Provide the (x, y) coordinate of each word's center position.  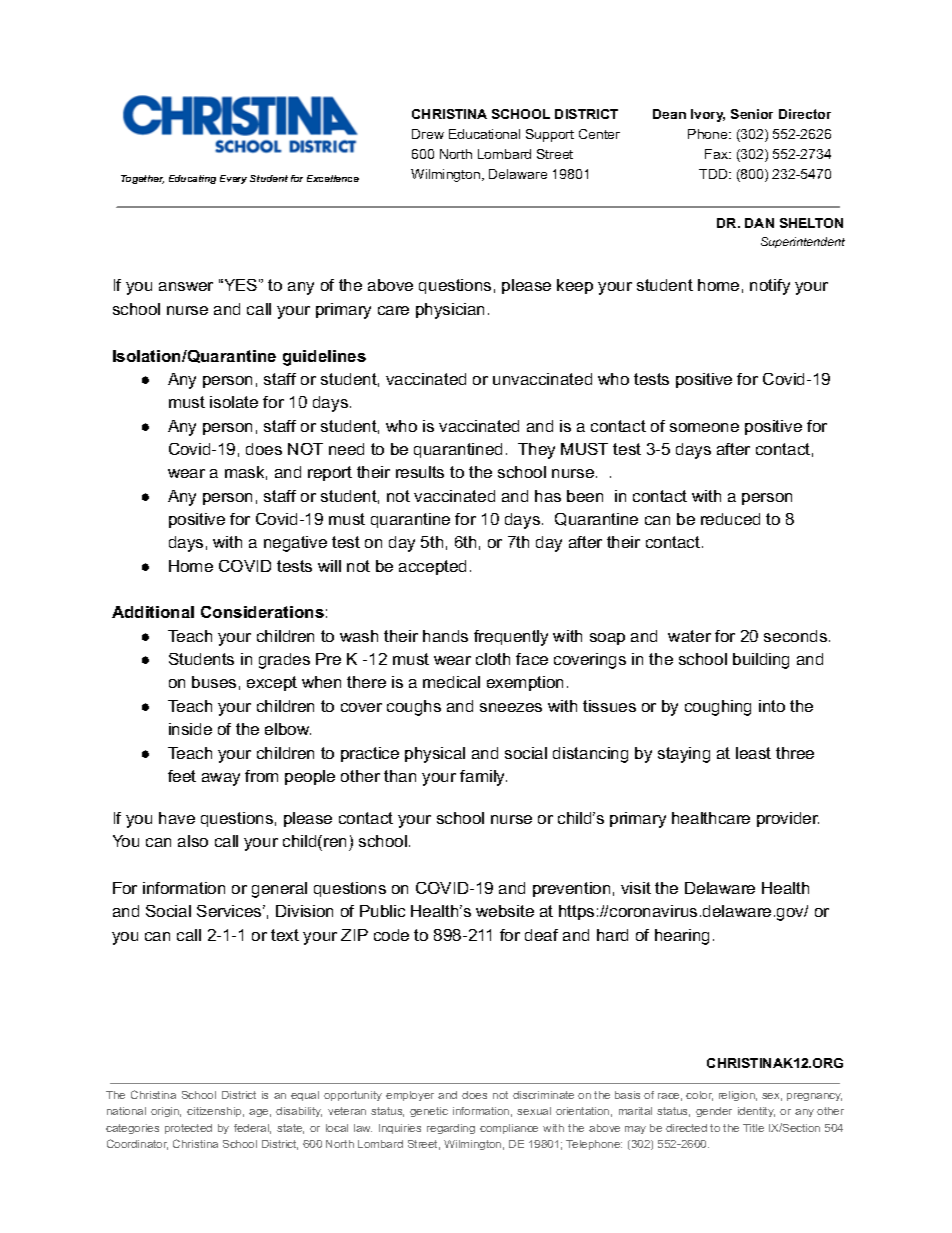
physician (450, 311)
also (193, 841)
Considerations (262, 612)
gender (714, 1112)
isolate (234, 402)
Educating (192, 179)
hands (445, 636)
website (505, 911)
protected (188, 1129)
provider (788, 819)
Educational (484, 134)
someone (704, 427)
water (689, 636)
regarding (451, 1129)
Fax (718, 154)
